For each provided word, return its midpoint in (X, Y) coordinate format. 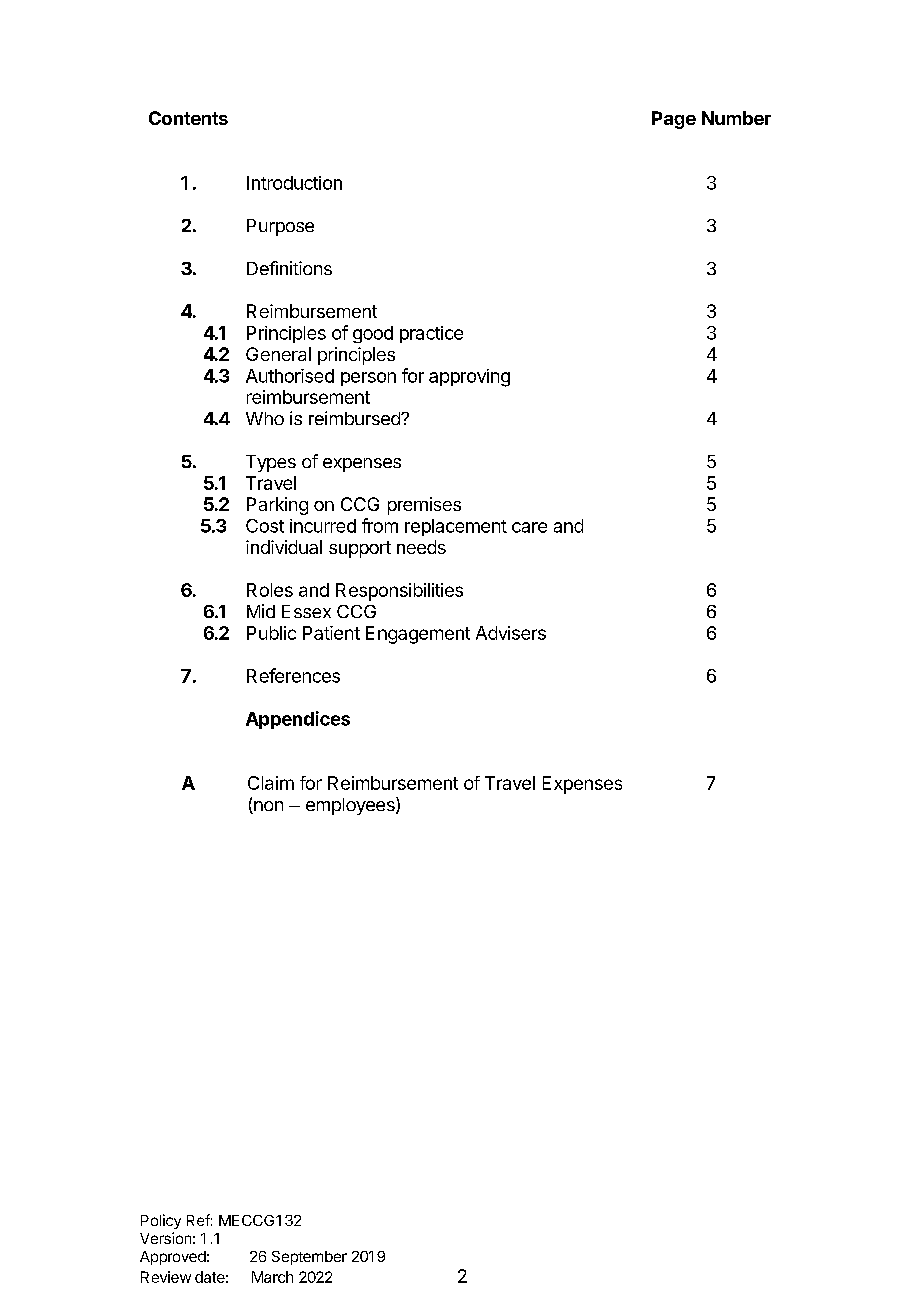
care (529, 527)
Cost (265, 526)
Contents (188, 118)
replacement (456, 527)
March (272, 1277)
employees (351, 806)
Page (674, 120)
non (267, 807)
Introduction (294, 183)
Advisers (511, 633)
